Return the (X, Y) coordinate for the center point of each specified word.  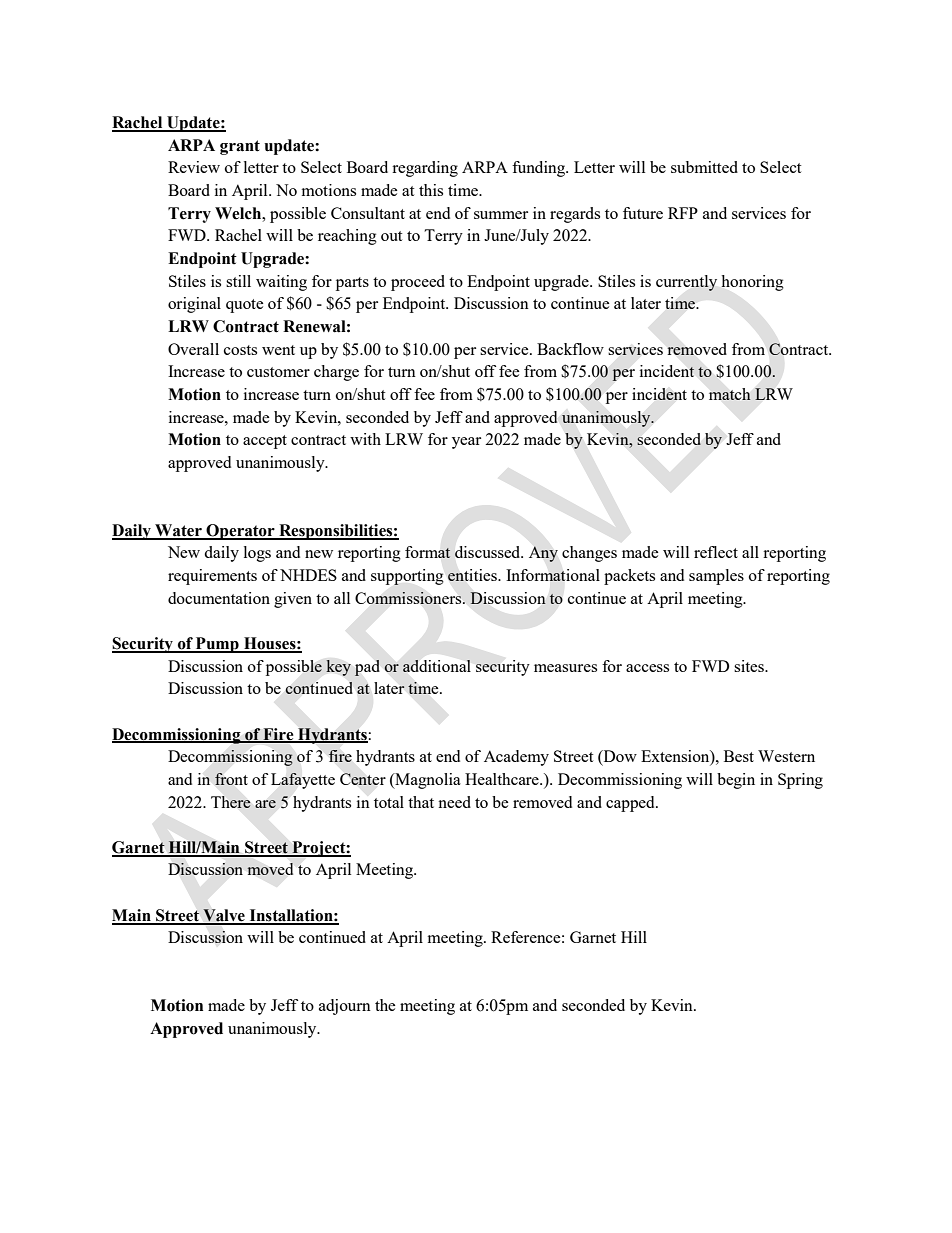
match (730, 394)
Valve (224, 916)
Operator (240, 532)
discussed (489, 552)
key (338, 668)
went (278, 350)
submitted (704, 167)
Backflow (570, 349)
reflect (716, 552)
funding (540, 169)
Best (739, 756)
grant (240, 147)
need (454, 802)
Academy (516, 758)
